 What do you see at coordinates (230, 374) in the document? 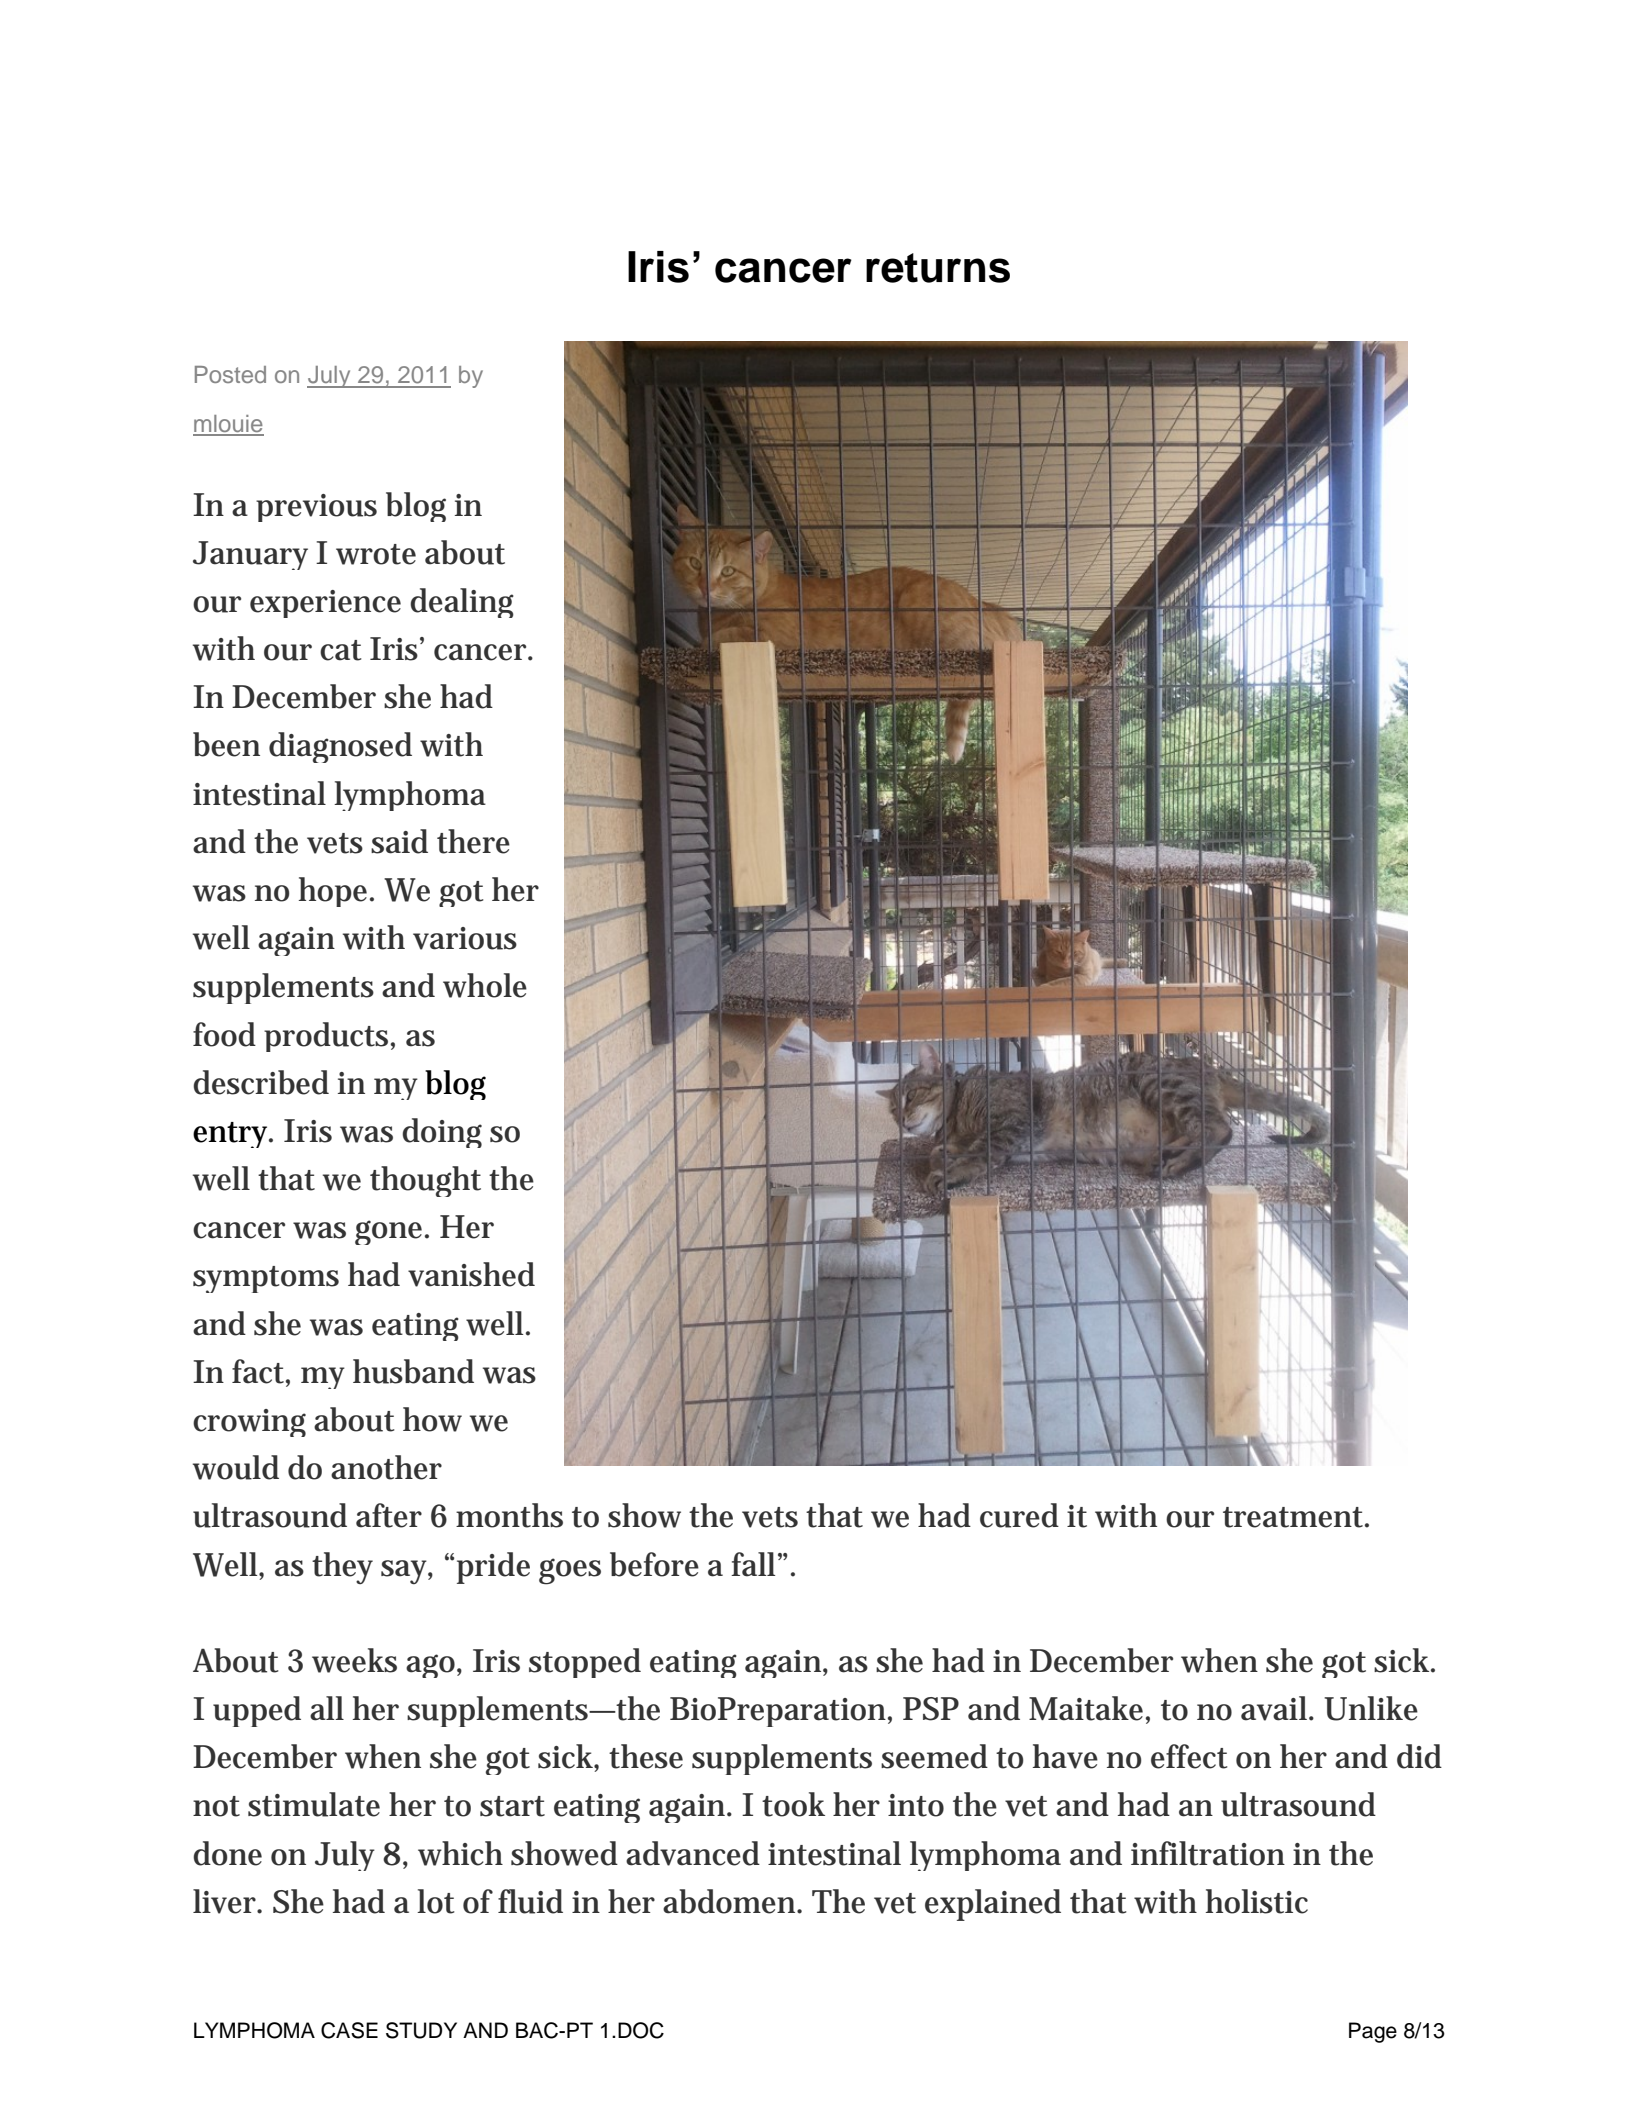
I see `Posted` at bounding box center [230, 374].
